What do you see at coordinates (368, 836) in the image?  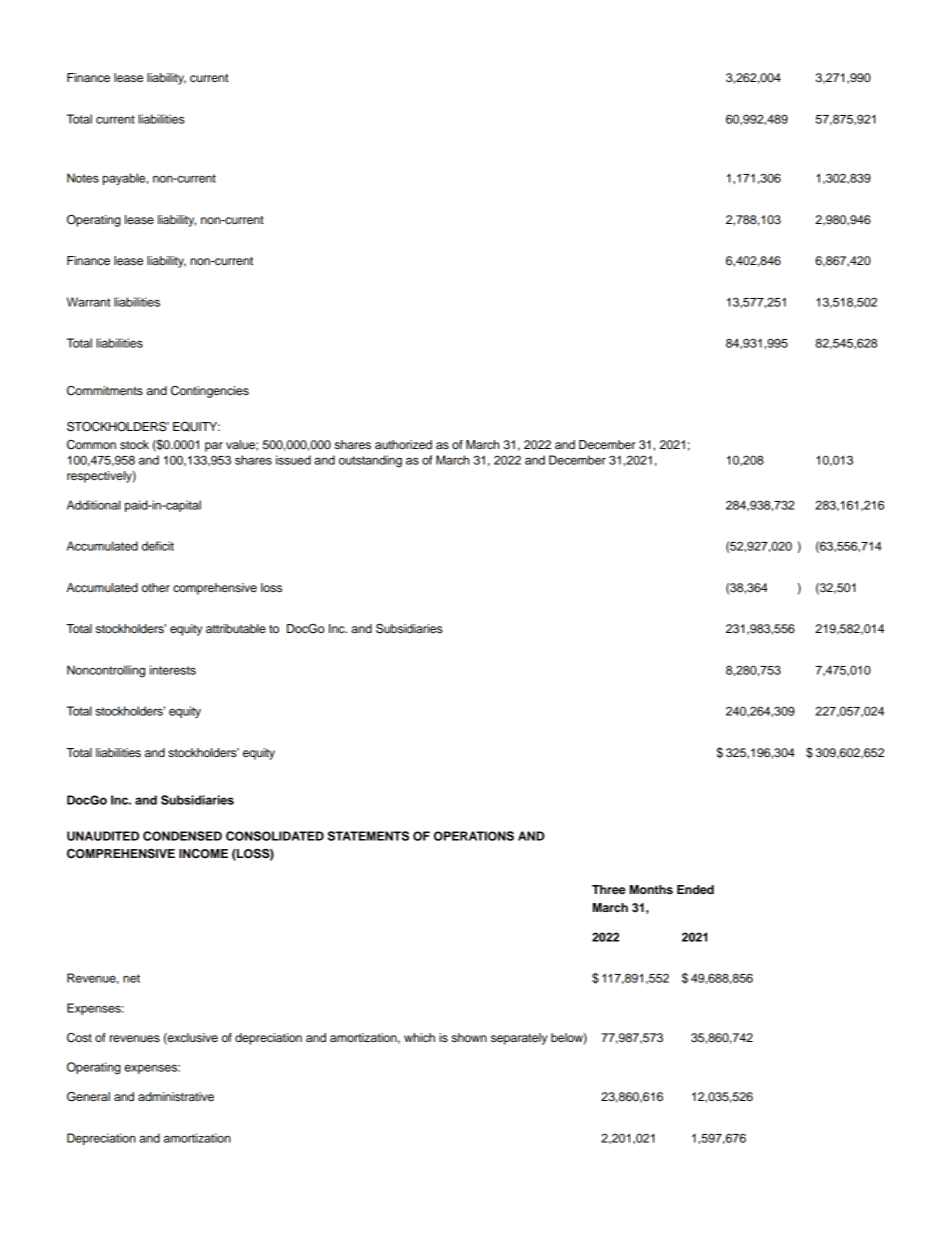 I see `STATEMENTS` at bounding box center [368, 836].
